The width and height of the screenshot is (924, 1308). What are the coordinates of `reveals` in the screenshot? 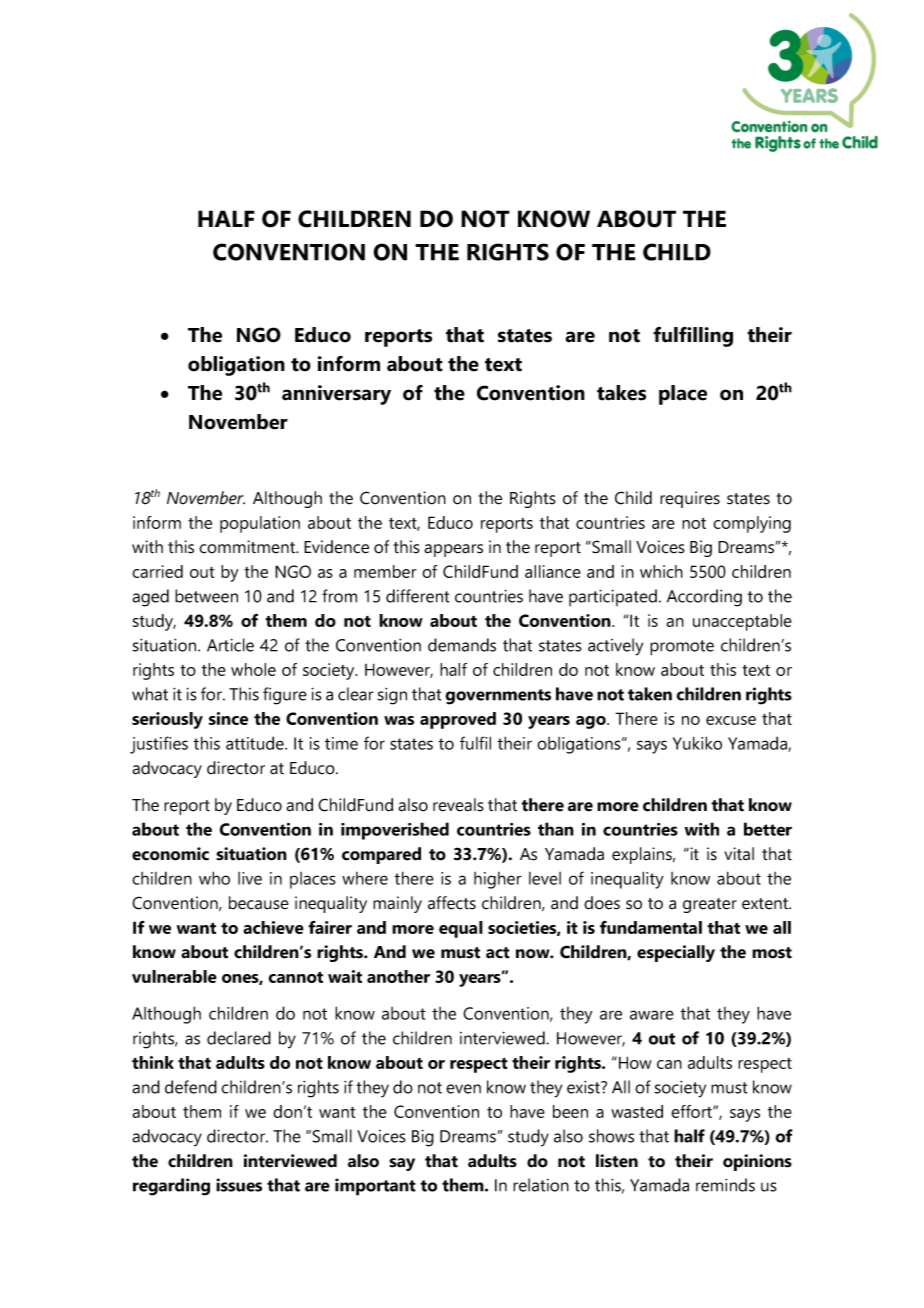 It's located at (458, 805).
